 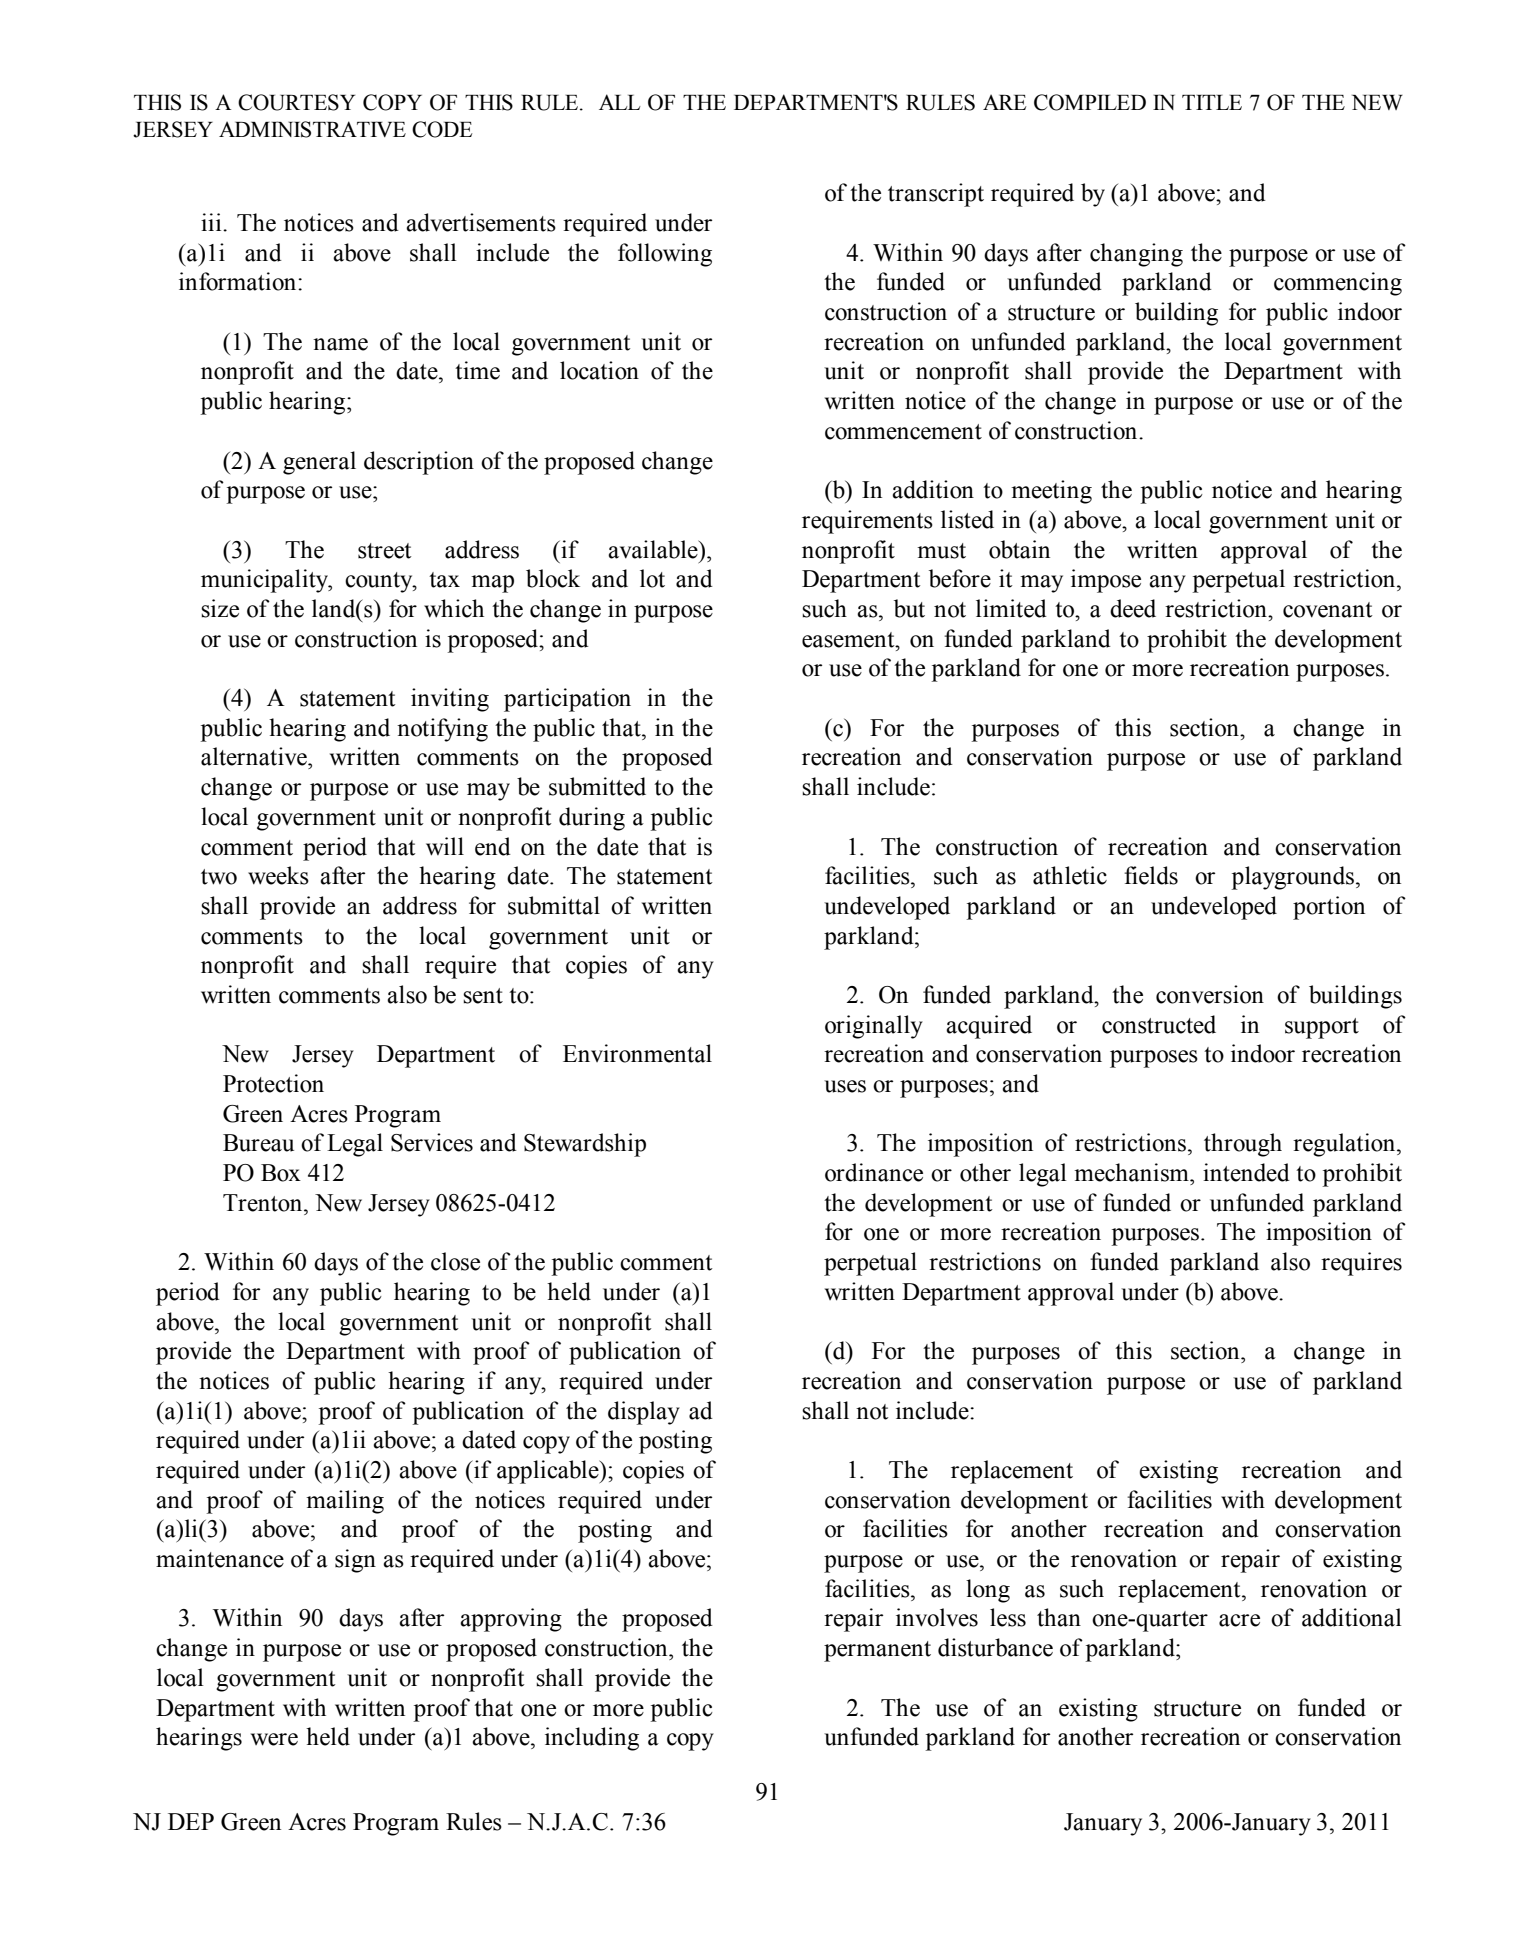 What do you see at coordinates (1151, 875) in the page?
I see `fields` at bounding box center [1151, 875].
